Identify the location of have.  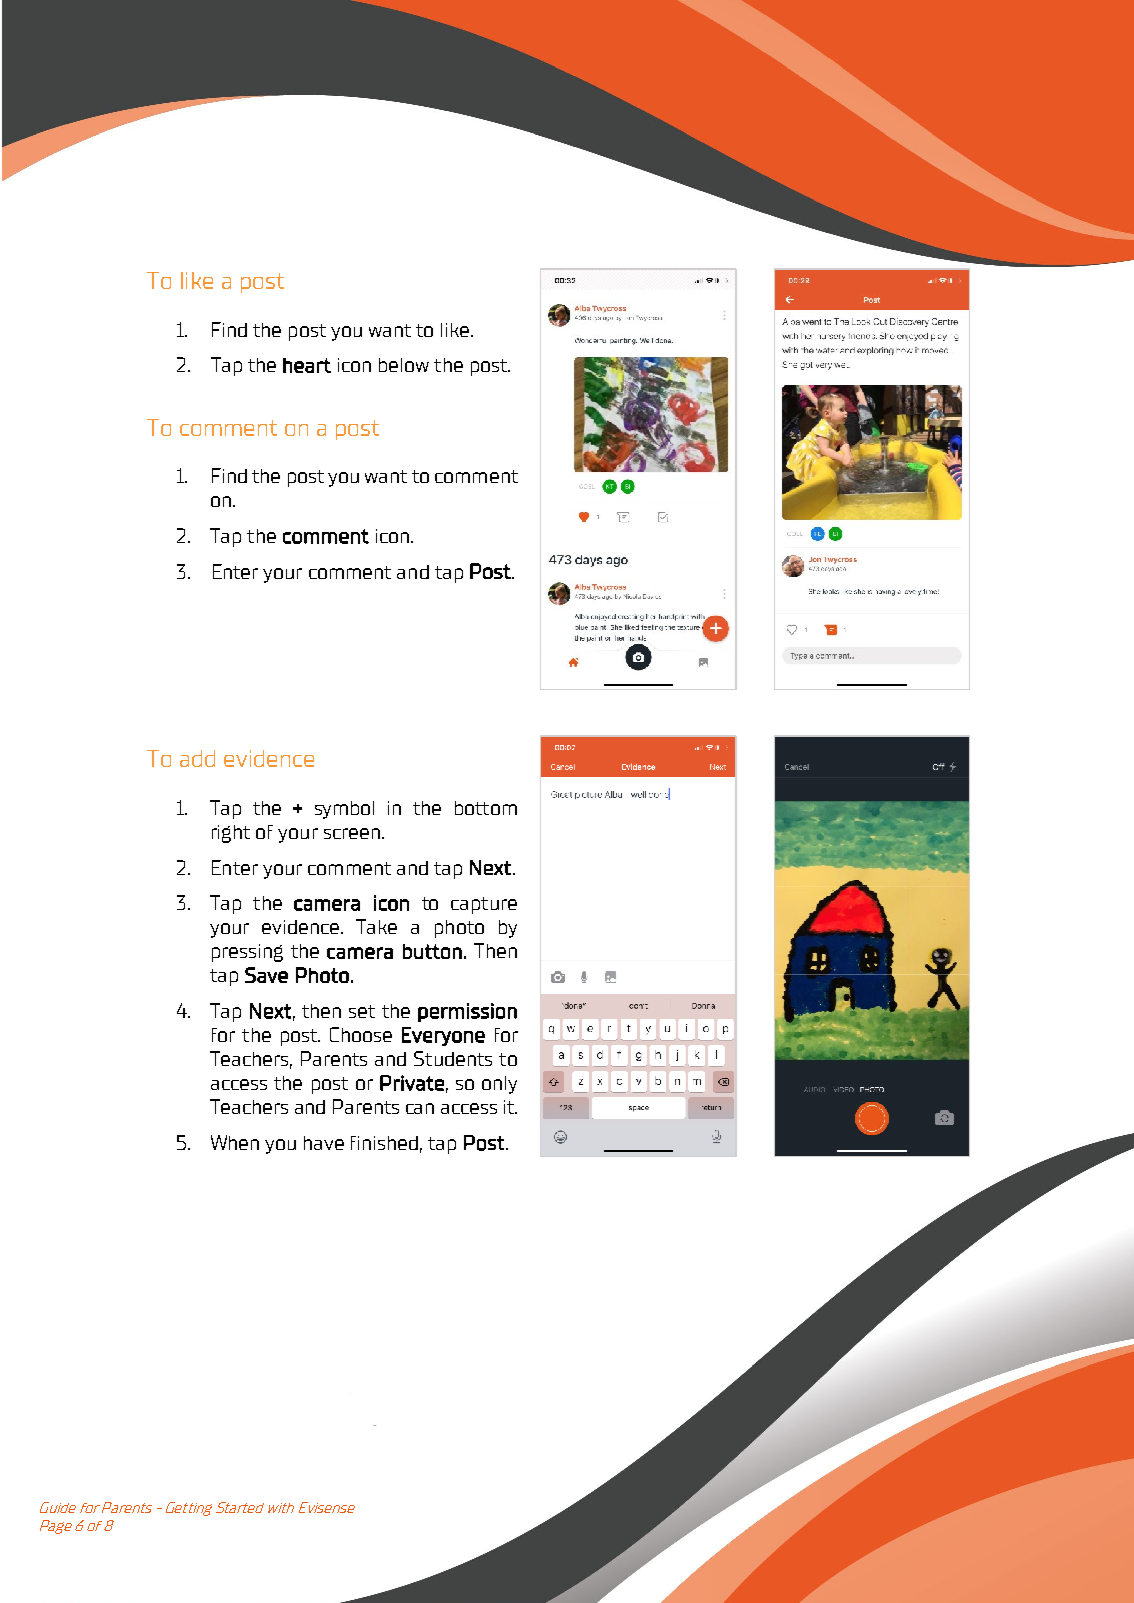
(324, 1143).
